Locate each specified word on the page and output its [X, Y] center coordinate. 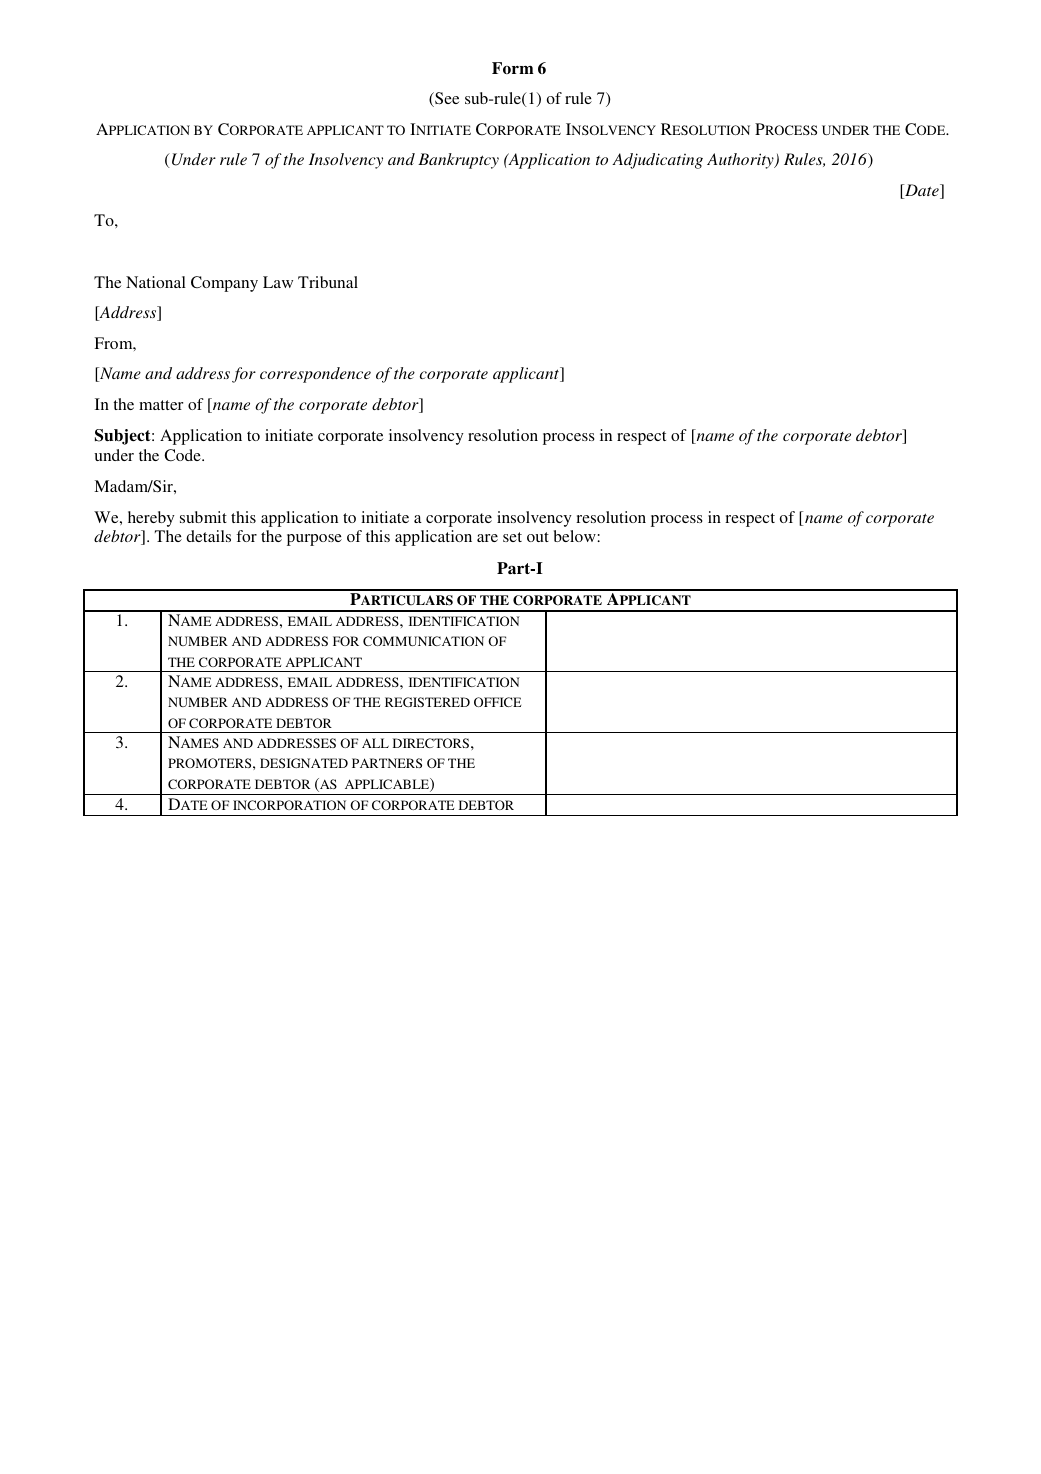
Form [513, 68]
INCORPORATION [289, 805]
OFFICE [497, 702]
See [446, 99]
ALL [375, 743]
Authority [741, 161]
